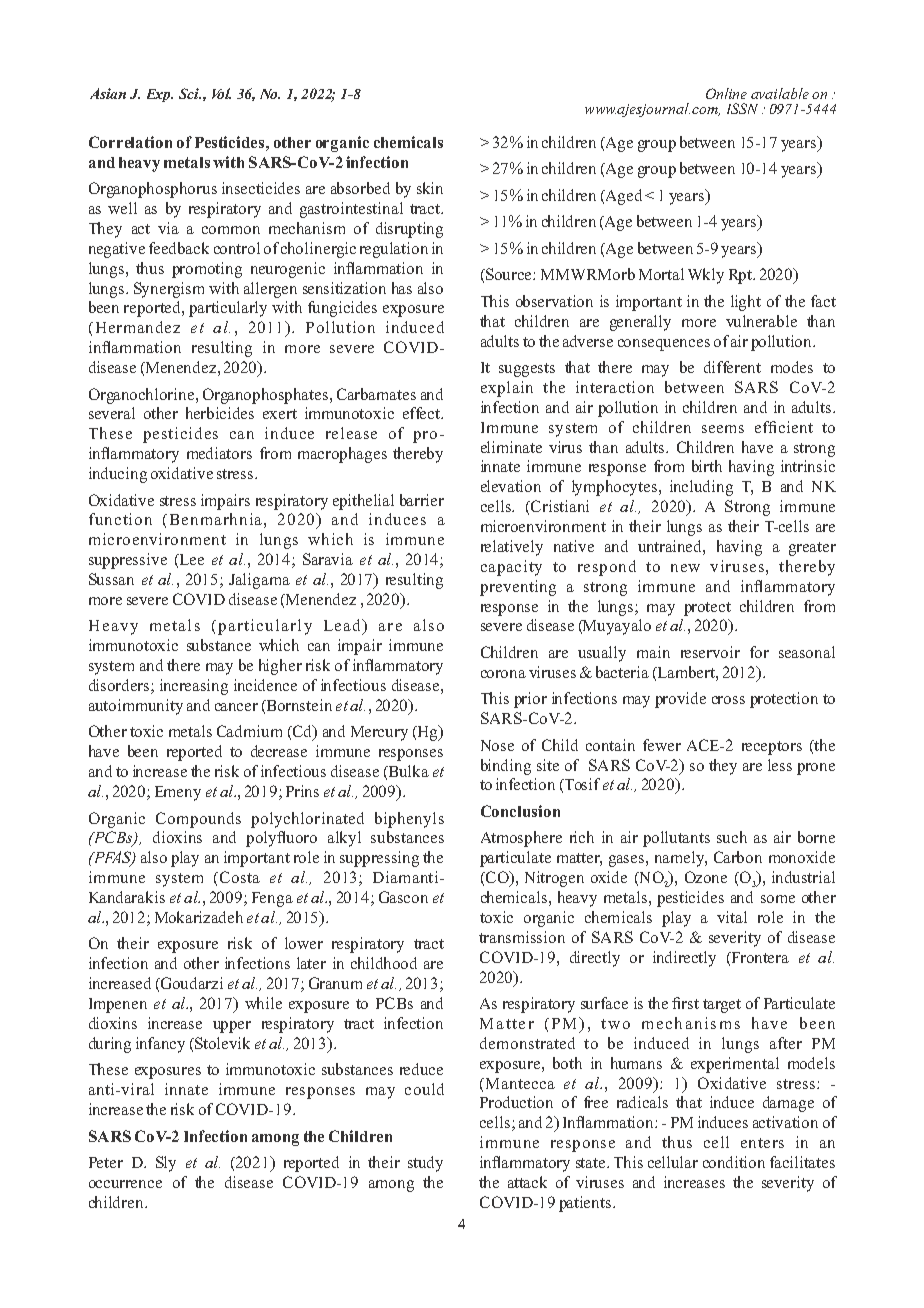 Image resolution: width=924 pixels, height=1308 pixels. I want to click on corona, so click(503, 674).
